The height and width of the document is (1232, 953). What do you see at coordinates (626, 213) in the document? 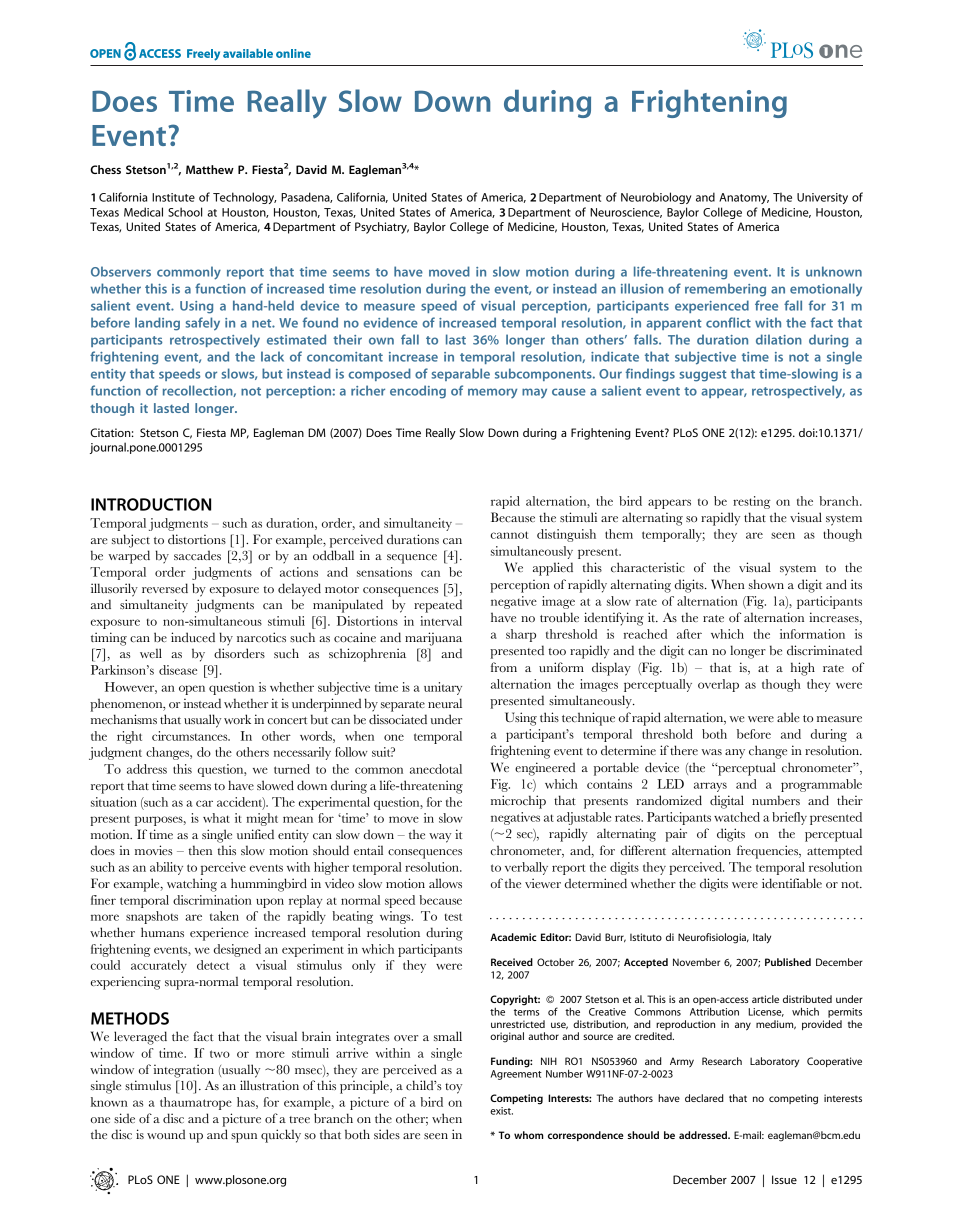
I see `Neuroscience` at bounding box center [626, 213].
